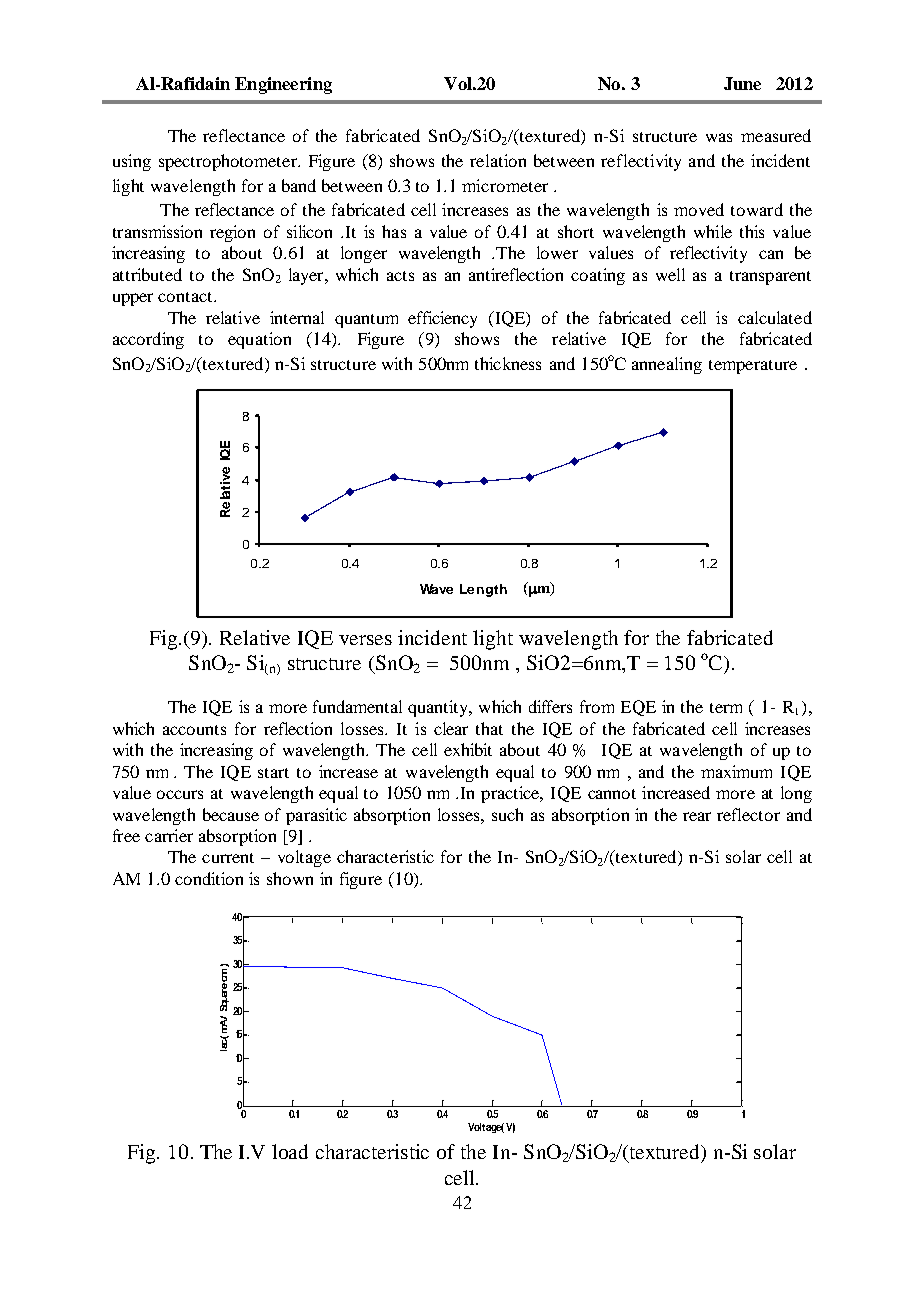 Image resolution: width=924 pixels, height=1308 pixels. Describe the element at coordinates (468, 749) in the screenshot. I see `exhibit` at that location.
